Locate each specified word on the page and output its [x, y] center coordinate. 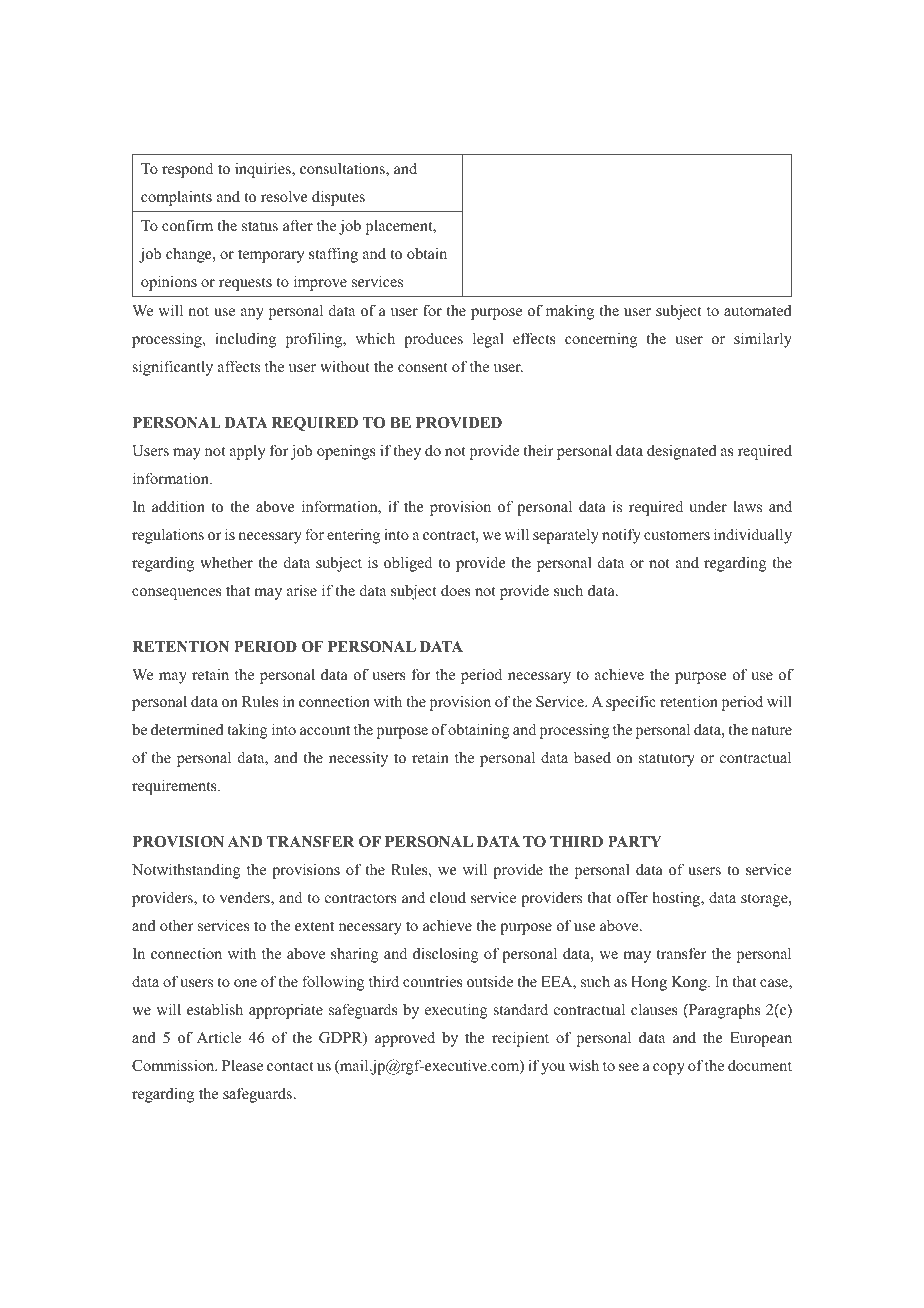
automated [758, 310]
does [456, 590]
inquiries [264, 170]
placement [400, 227]
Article [219, 1037]
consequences [177, 594]
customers [677, 535]
